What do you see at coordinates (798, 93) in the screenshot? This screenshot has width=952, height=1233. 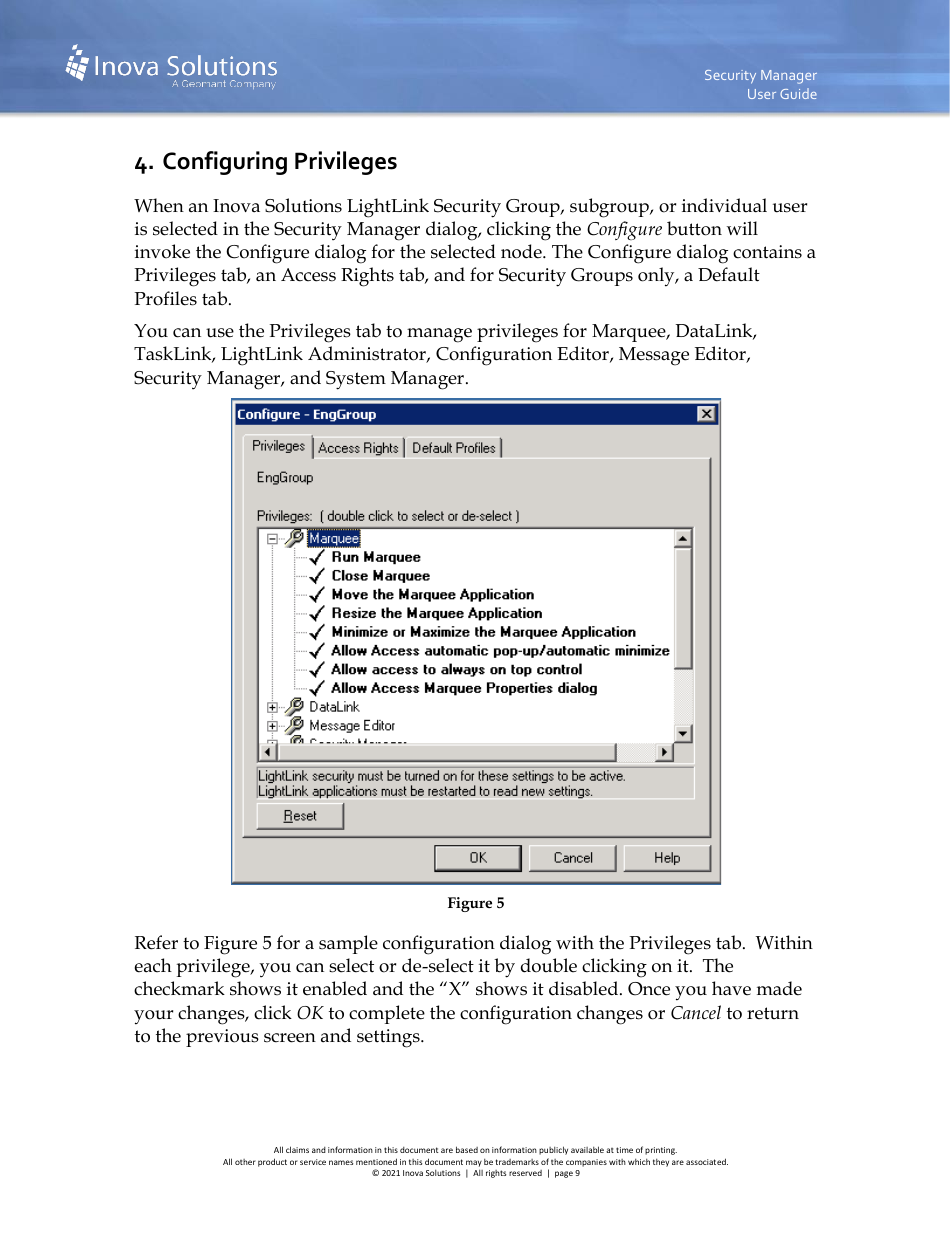 I see `Guide` at bounding box center [798, 93].
